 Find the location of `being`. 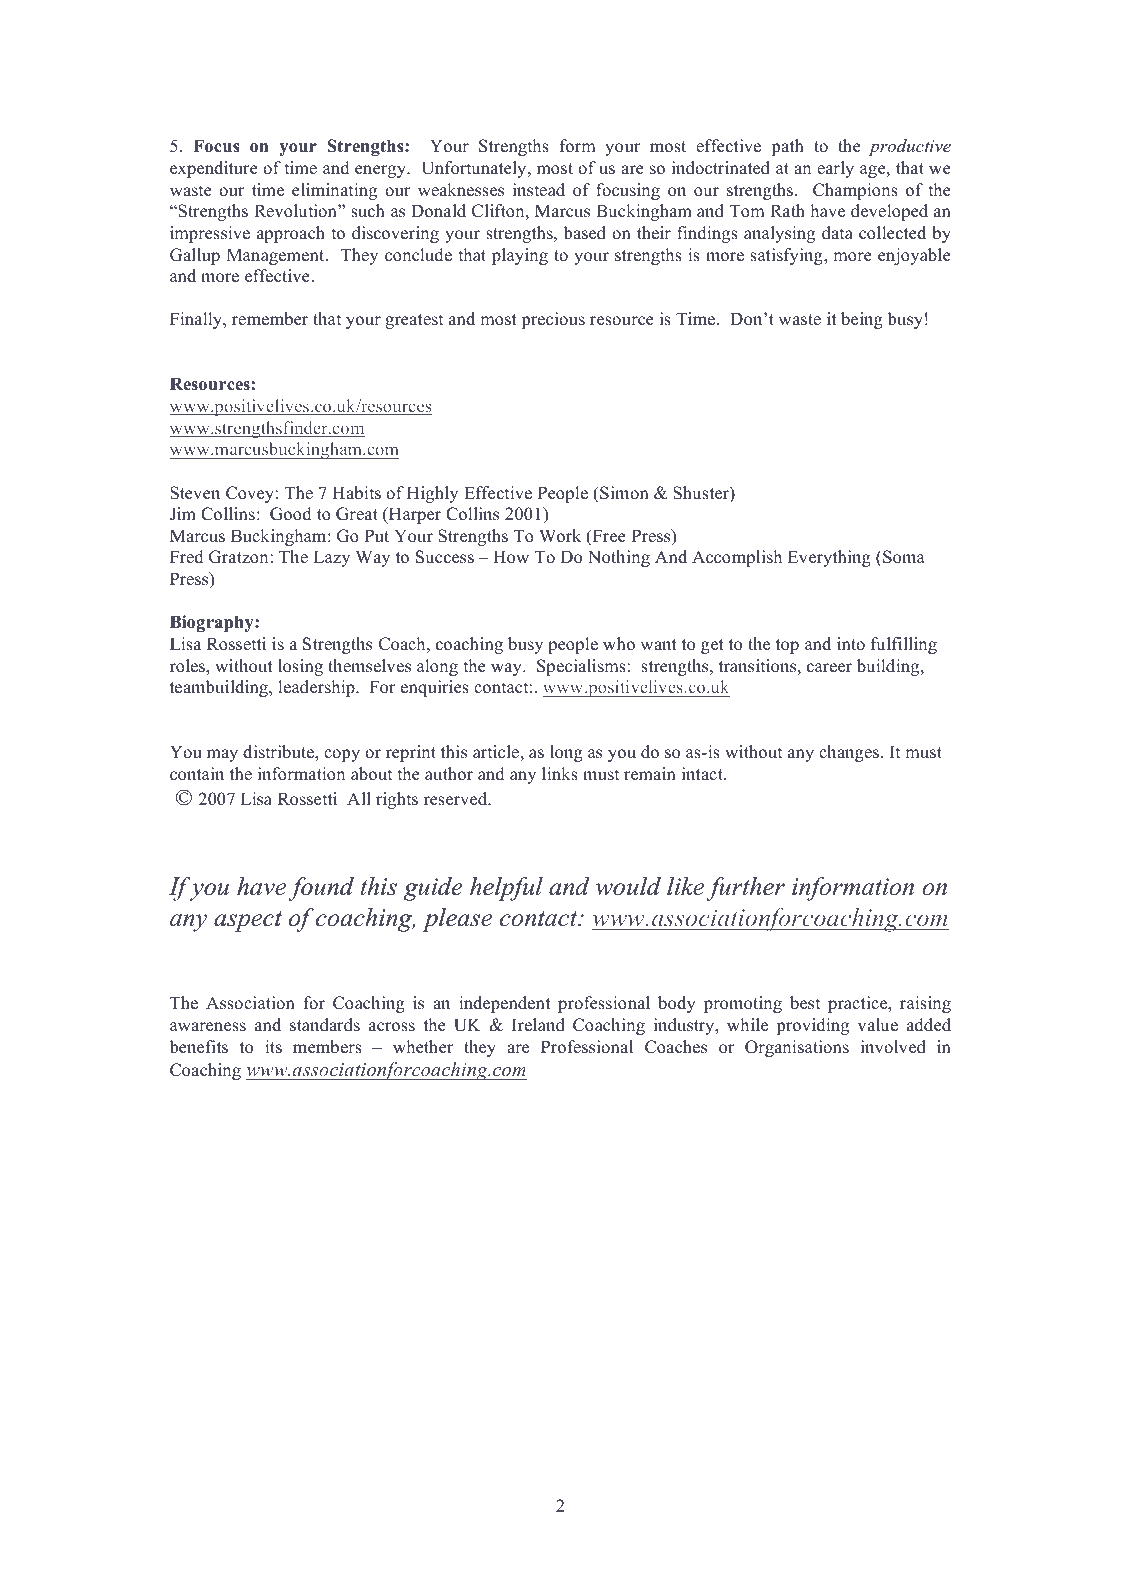

being is located at coordinates (862, 320).
